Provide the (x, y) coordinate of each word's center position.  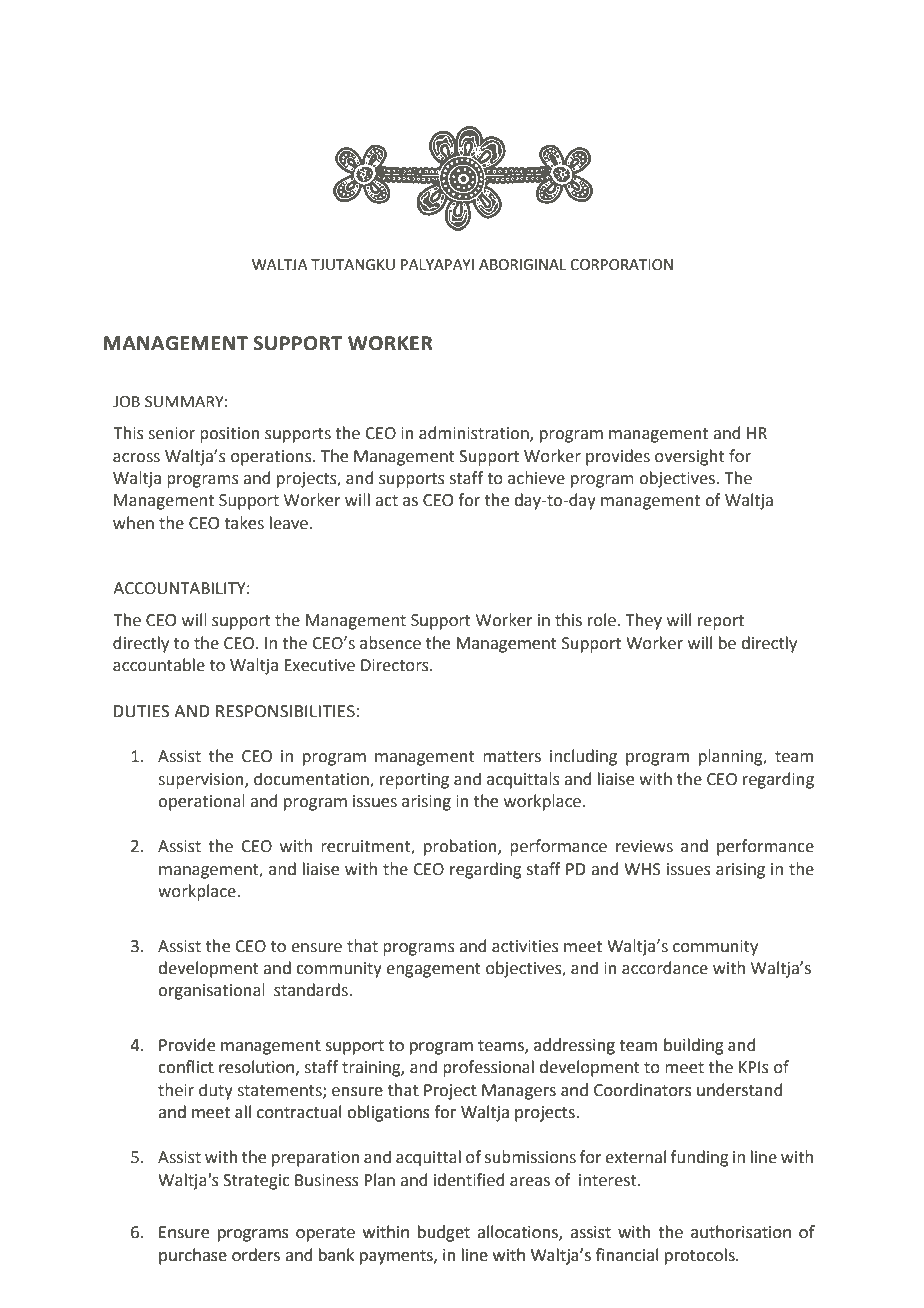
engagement (433, 970)
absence (390, 643)
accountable (159, 665)
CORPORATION (621, 265)
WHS (642, 869)
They (643, 621)
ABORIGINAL (522, 265)
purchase (193, 1256)
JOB (126, 402)
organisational (211, 991)
